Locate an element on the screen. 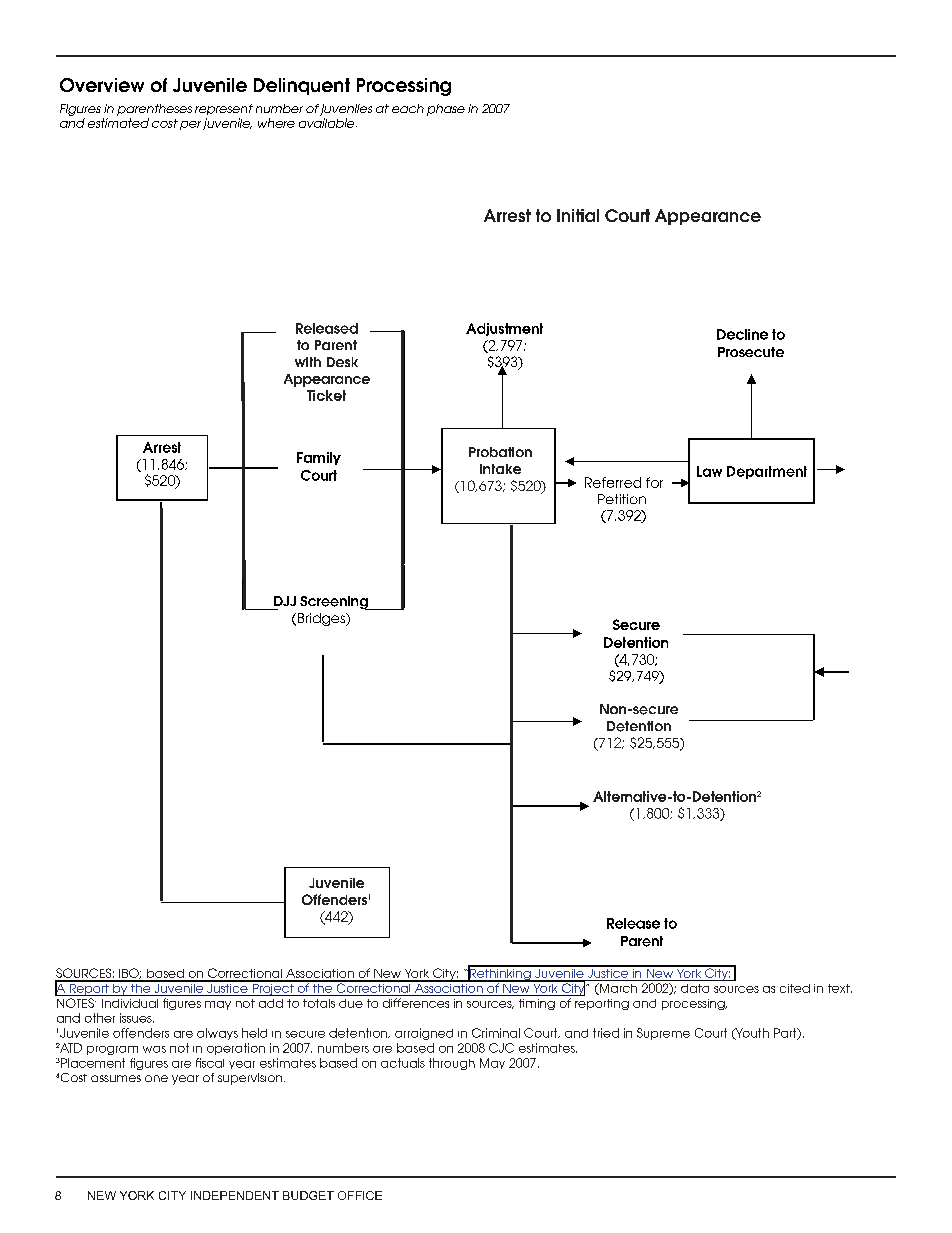 The width and height of the screenshot is (952, 1233). phase is located at coordinates (446, 110).
